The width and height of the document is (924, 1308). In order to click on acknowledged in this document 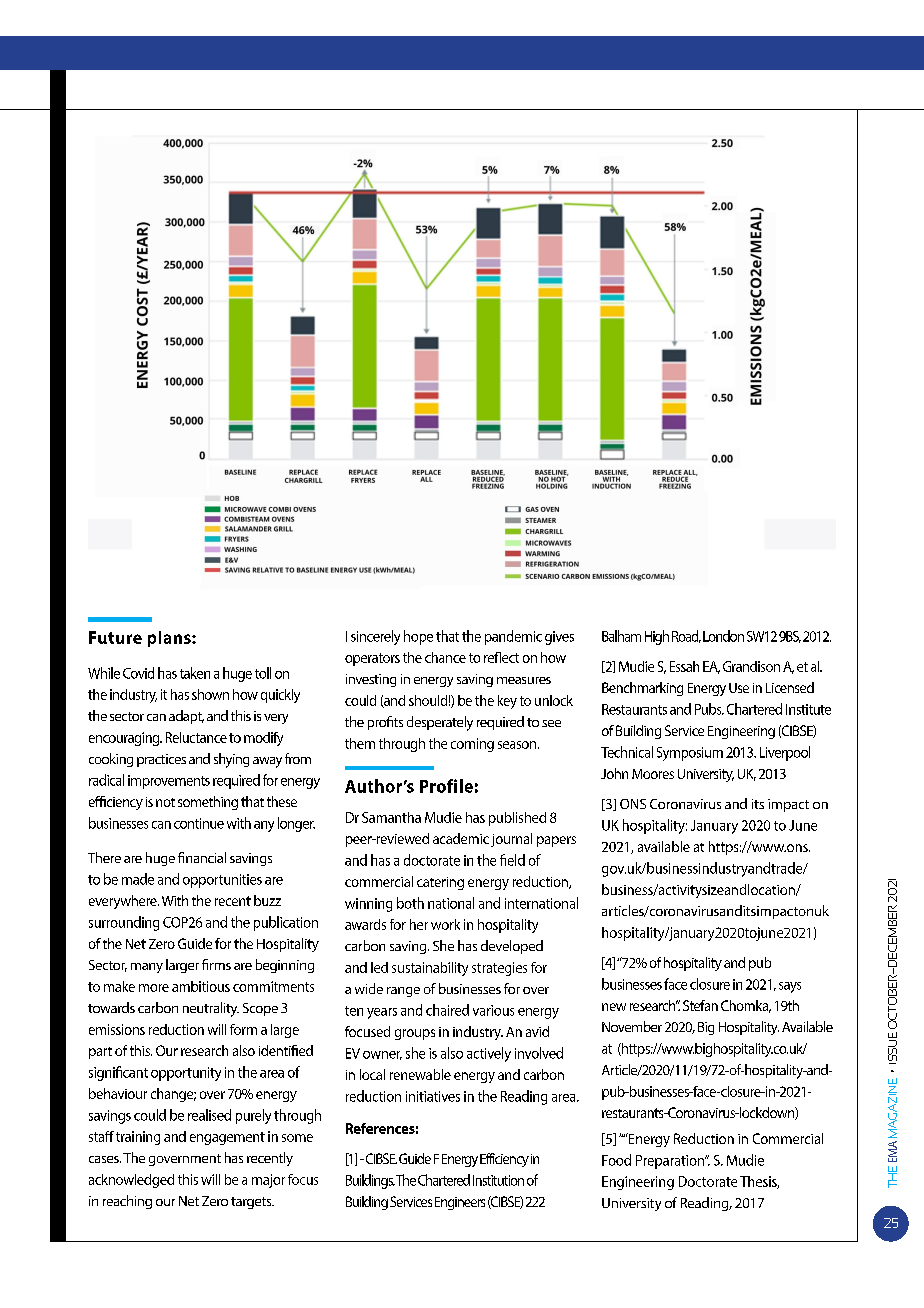, I will do `click(131, 1181)`.
